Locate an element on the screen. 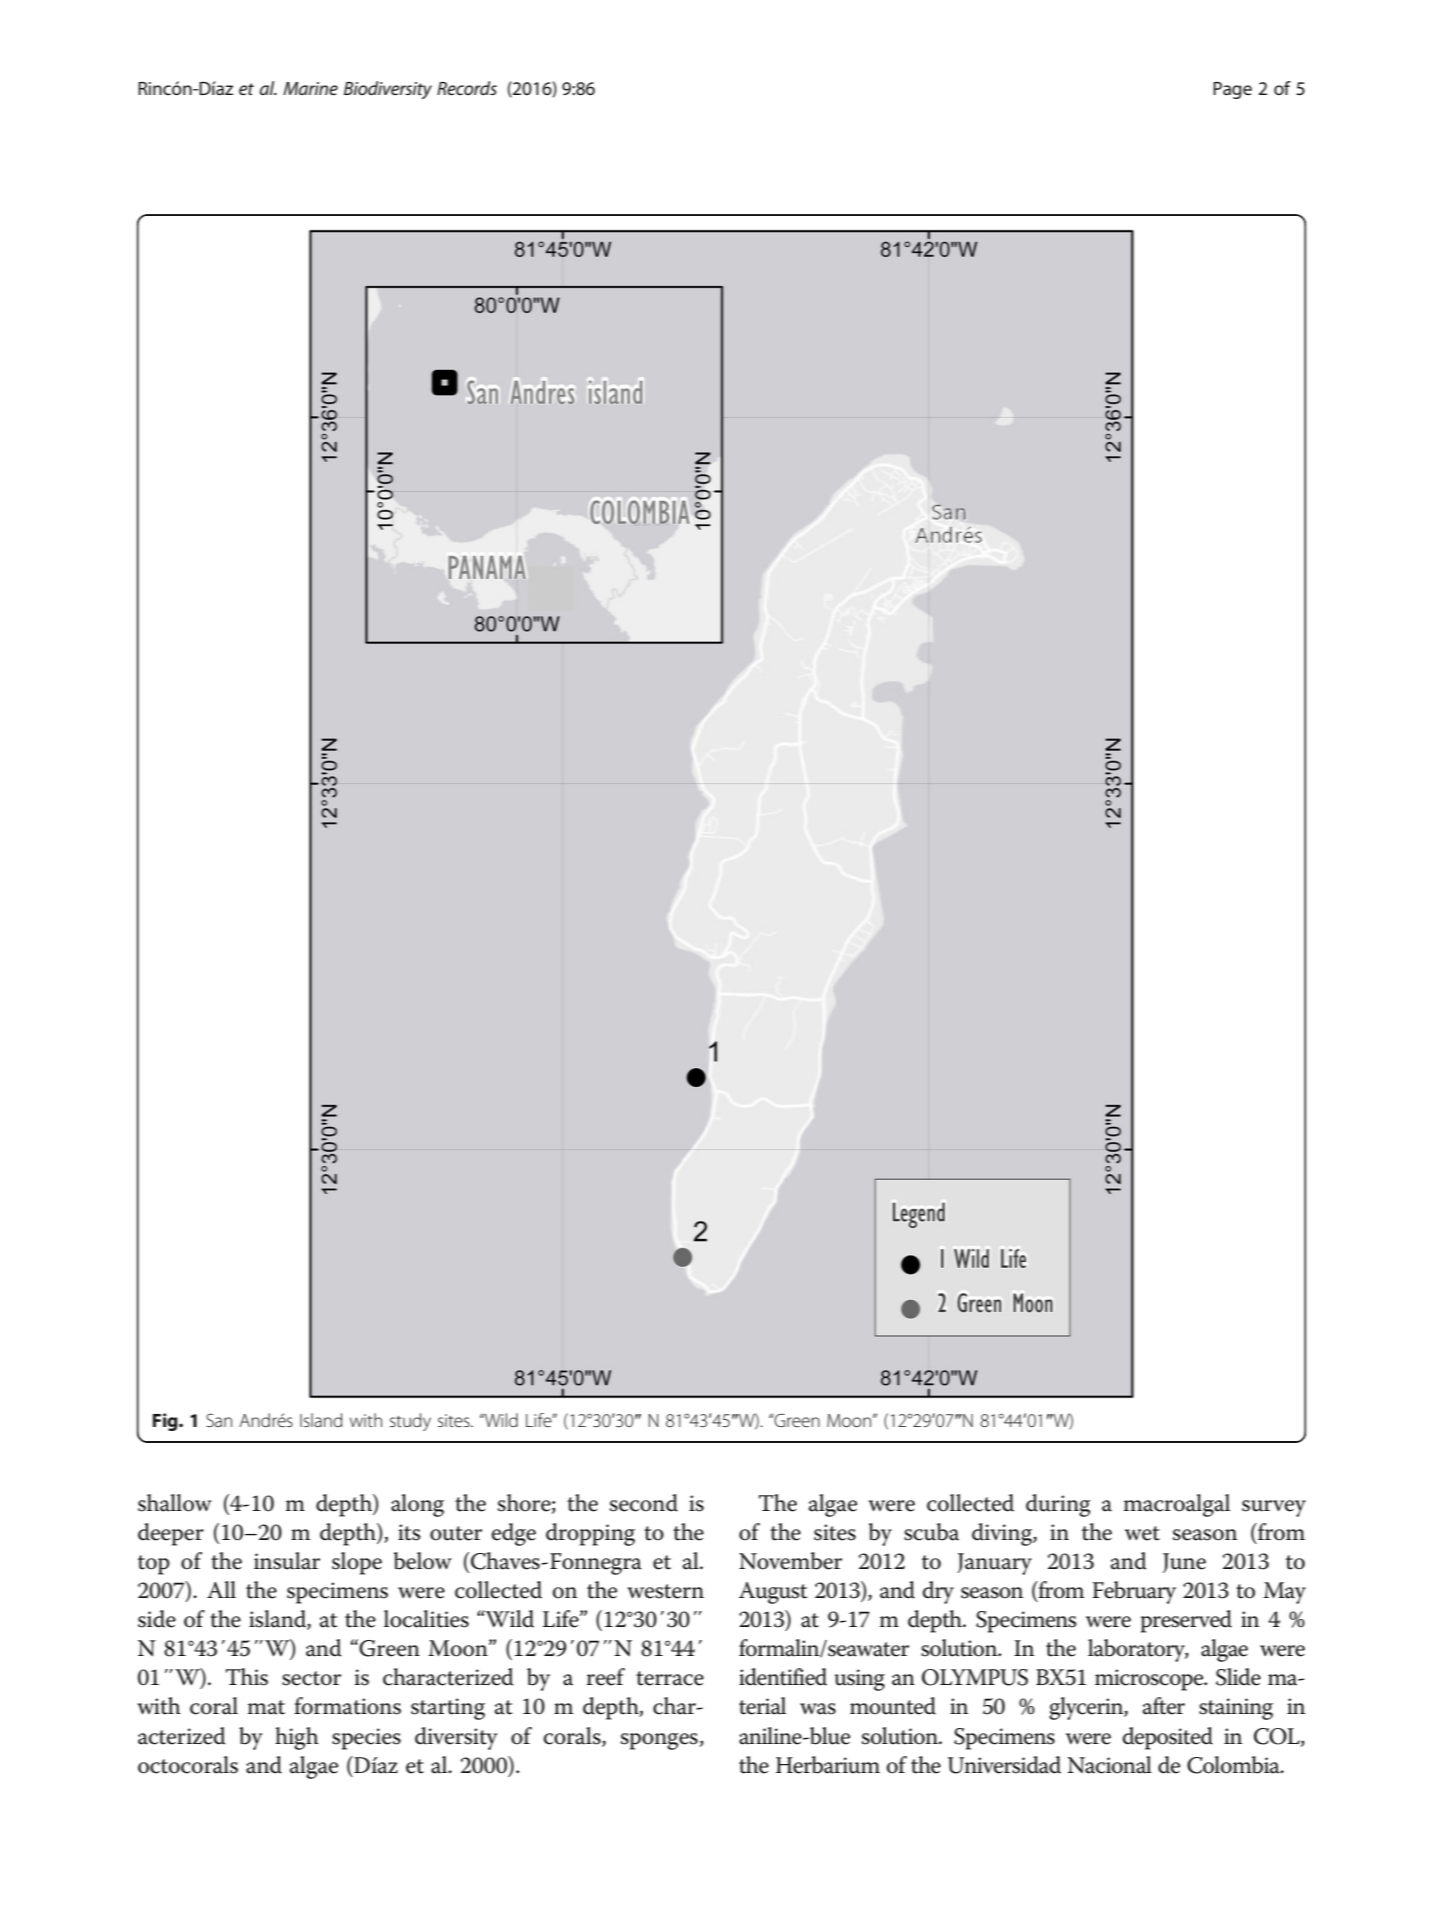 The width and height of the screenshot is (1443, 1917). Fig is located at coordinates (166, 1422).
